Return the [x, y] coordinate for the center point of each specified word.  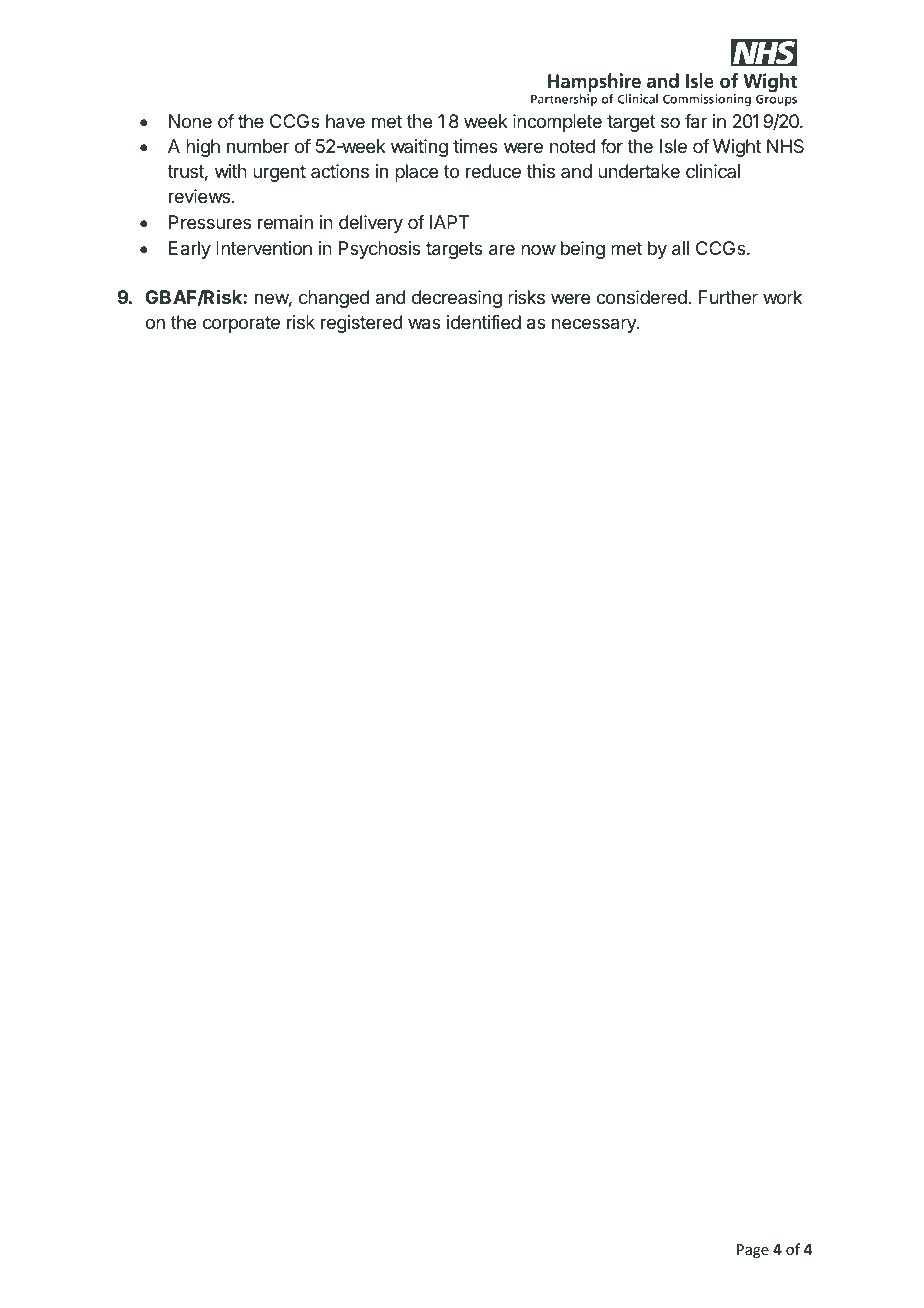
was [424, 324]
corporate [241, 324]
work [782, 297]
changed [334, 299]
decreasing [457, 299]
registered [362, 324]
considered [642, 297]
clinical [713, 171]
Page [753, 1251]
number [258, 146]
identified [484, 322]
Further [728, 297]
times [475, 146]
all [680, 248]
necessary [595, 325]
